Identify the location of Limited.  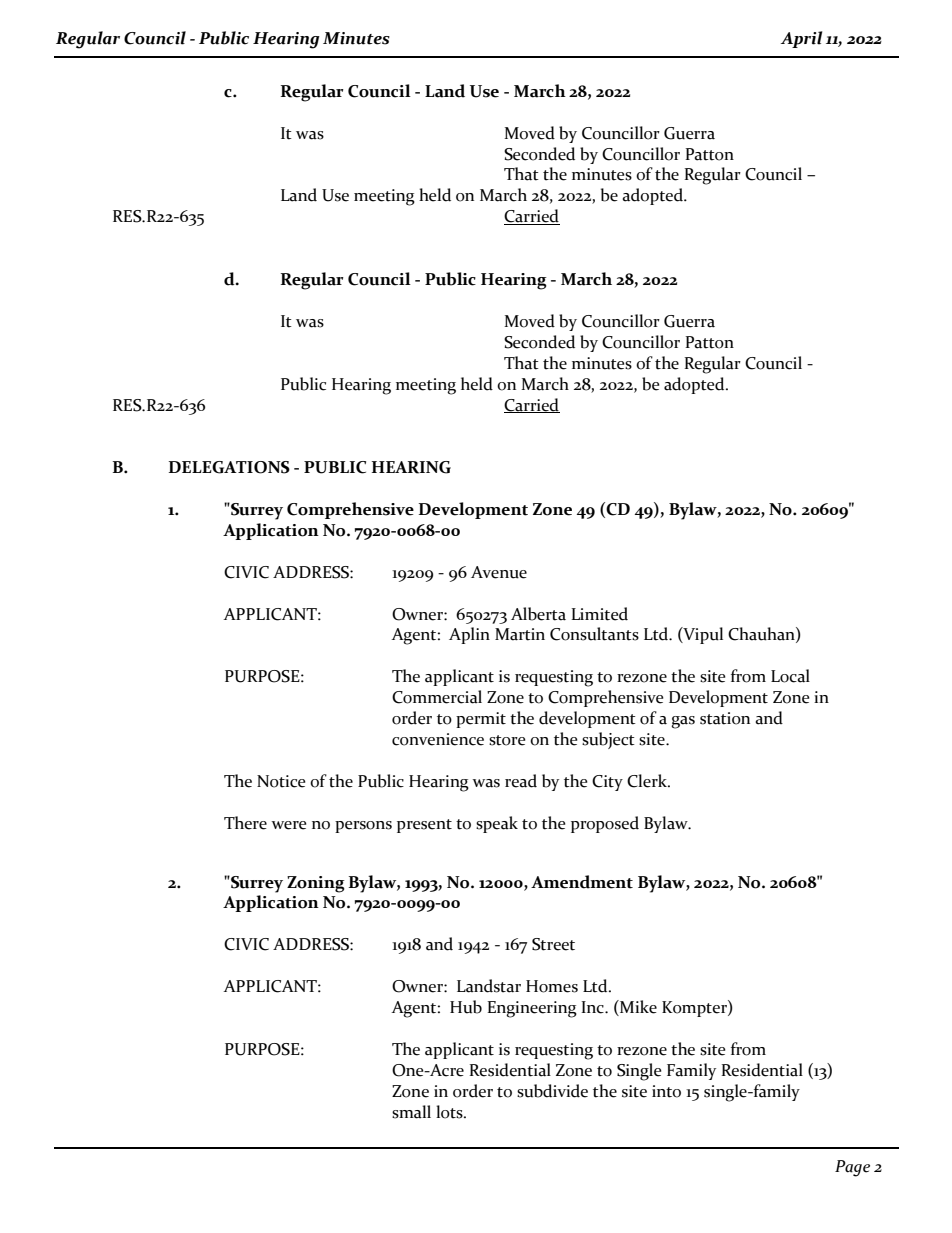
(599, 614).
